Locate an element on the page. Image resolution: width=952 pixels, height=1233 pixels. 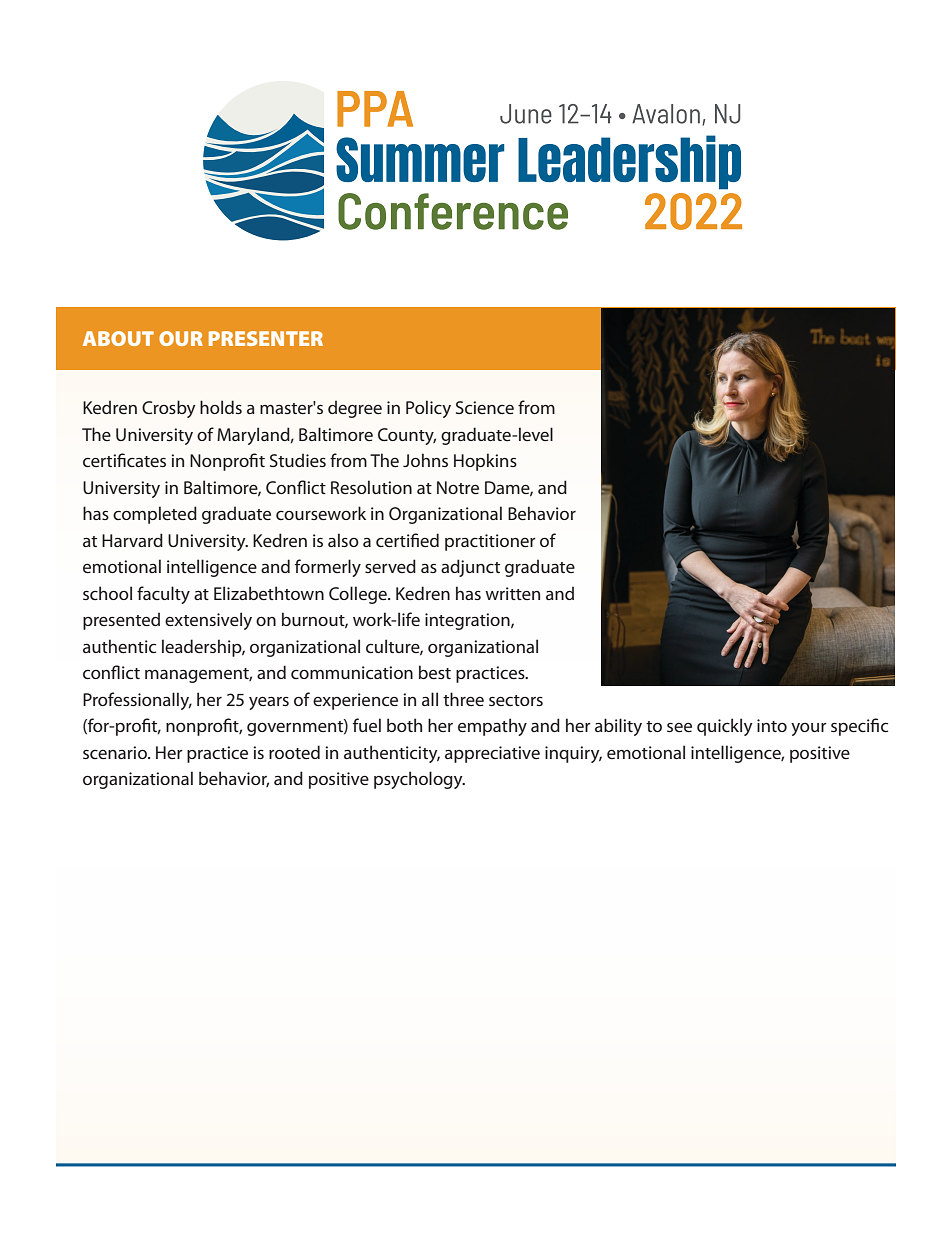
Policy is located at coordinates (428, 409).
